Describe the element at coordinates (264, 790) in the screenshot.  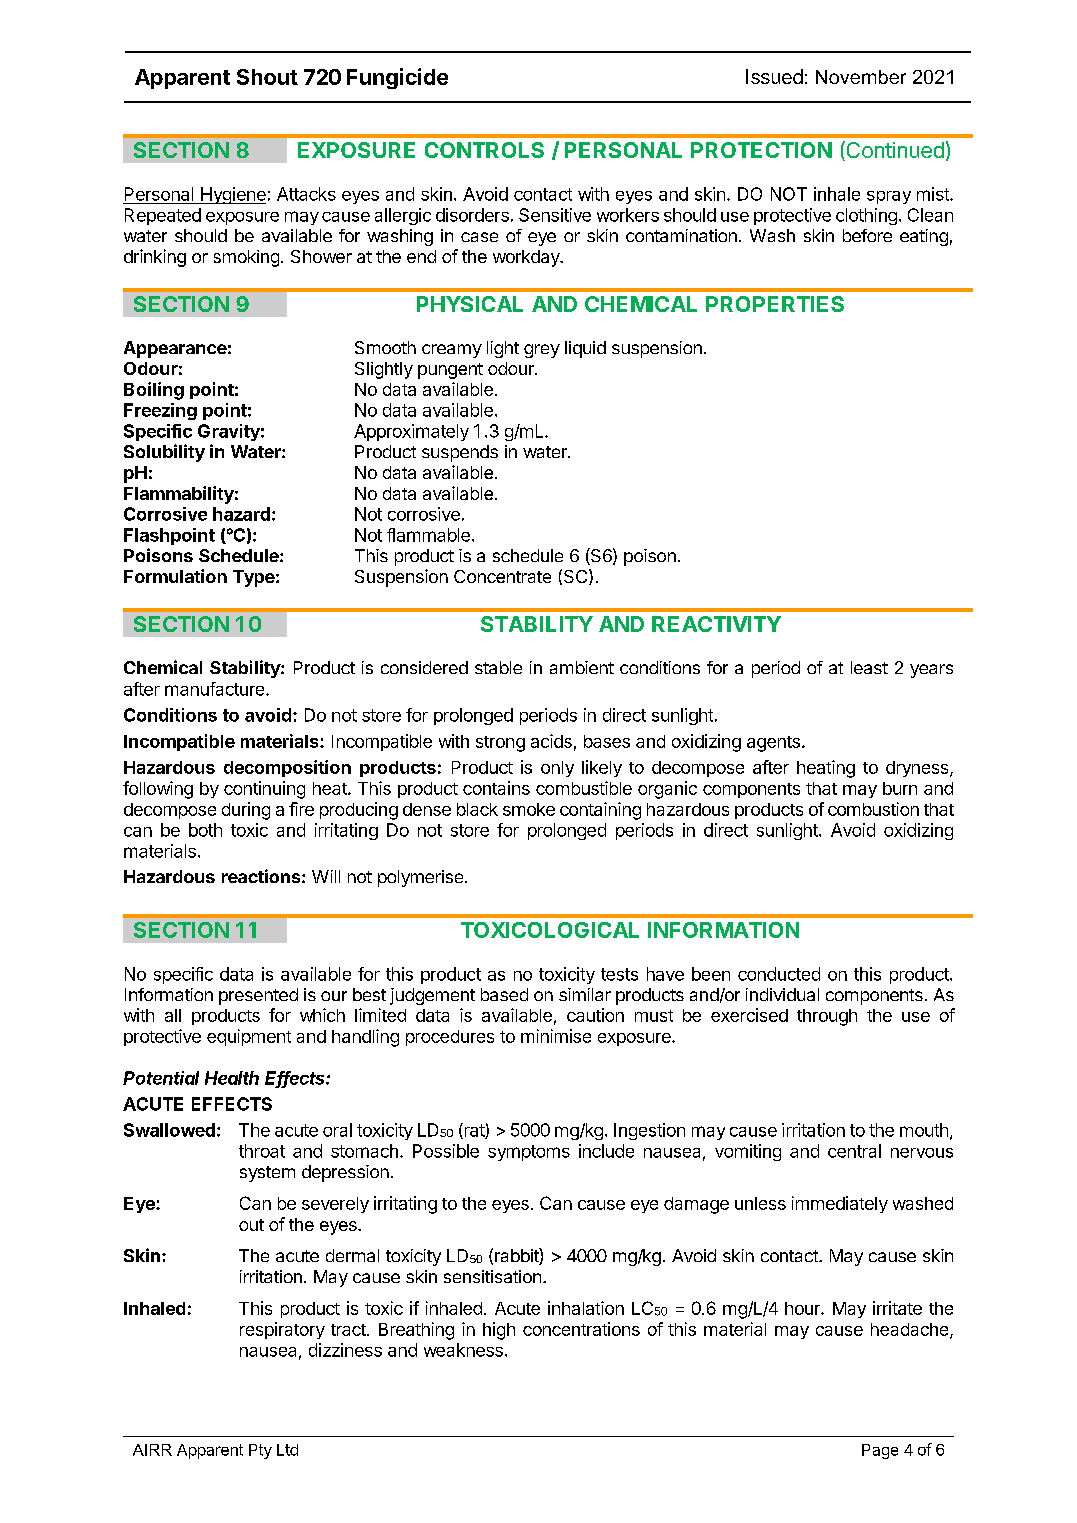
I see `continuing` at that location.
